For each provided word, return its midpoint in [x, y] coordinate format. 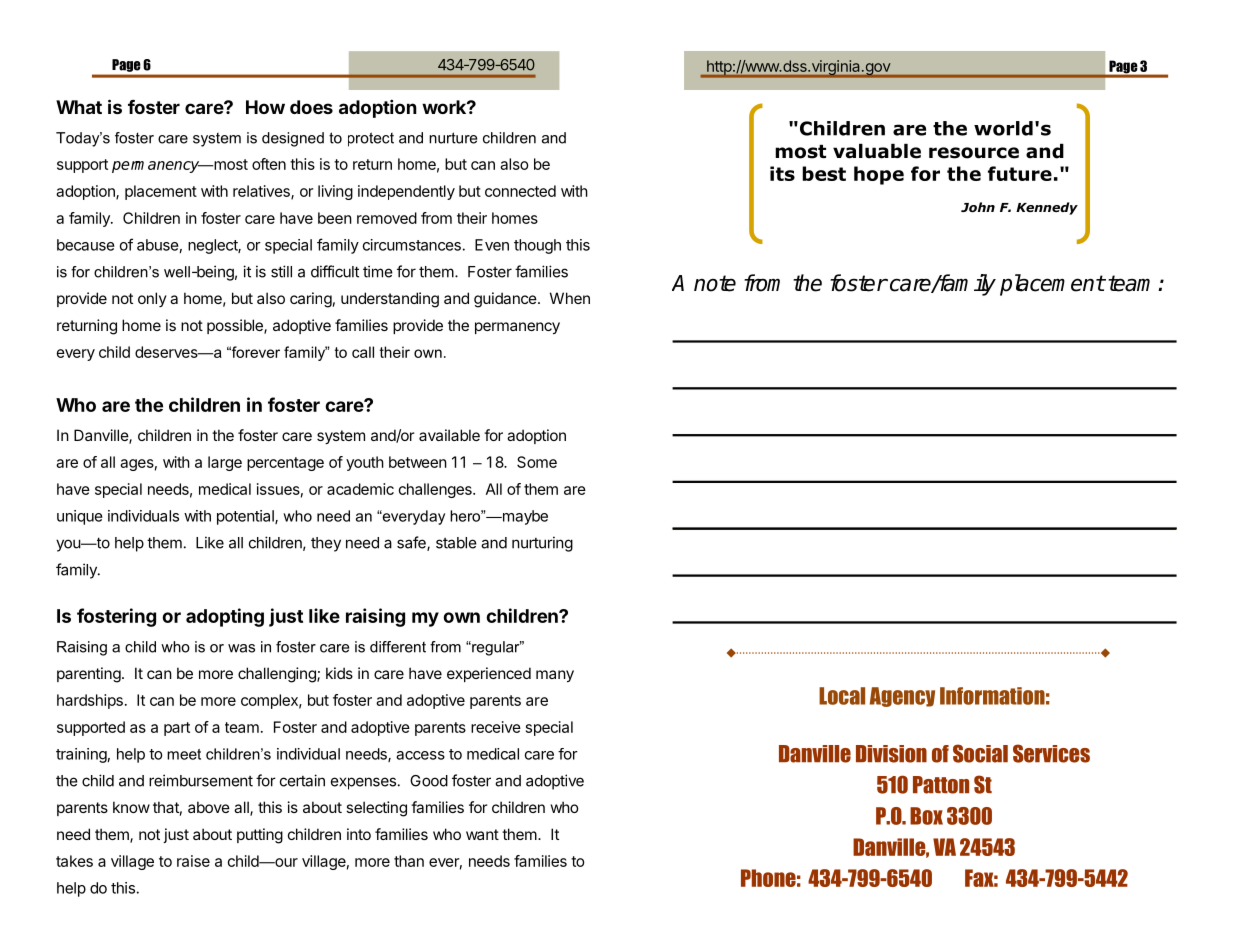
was [241, 648]
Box [926, 816]
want [482, 834]
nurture [453, 138]
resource [974, 153]
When [570, 298]
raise [193, 861]
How [265, 107]
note [715, 283]
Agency [902, 697]
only [152, 299]
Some [537, 462]
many [555, 676]
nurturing [542, 544]
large [225, 463]
